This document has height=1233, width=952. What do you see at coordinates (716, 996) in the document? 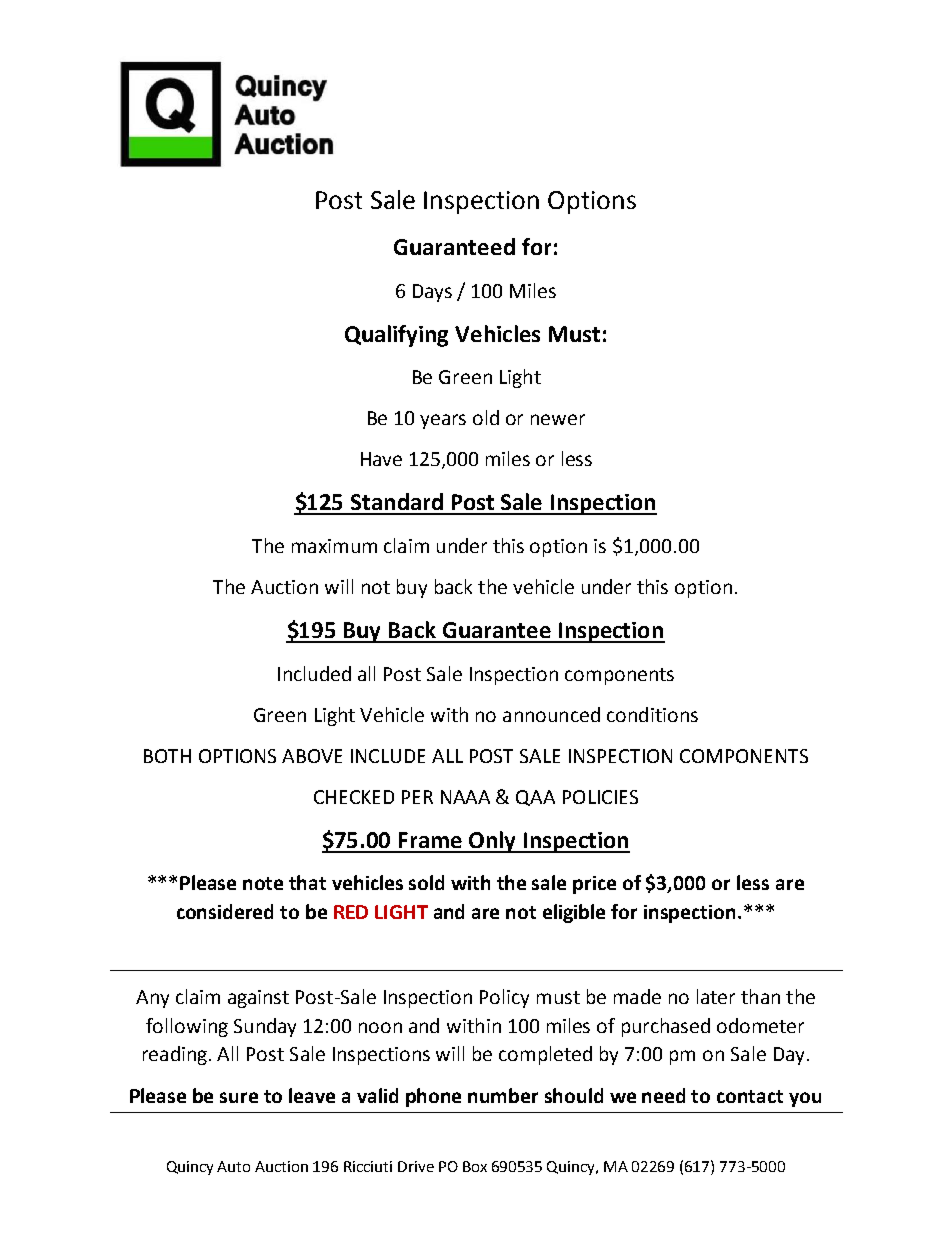
I see `later` at bounding box center [716, 996].
